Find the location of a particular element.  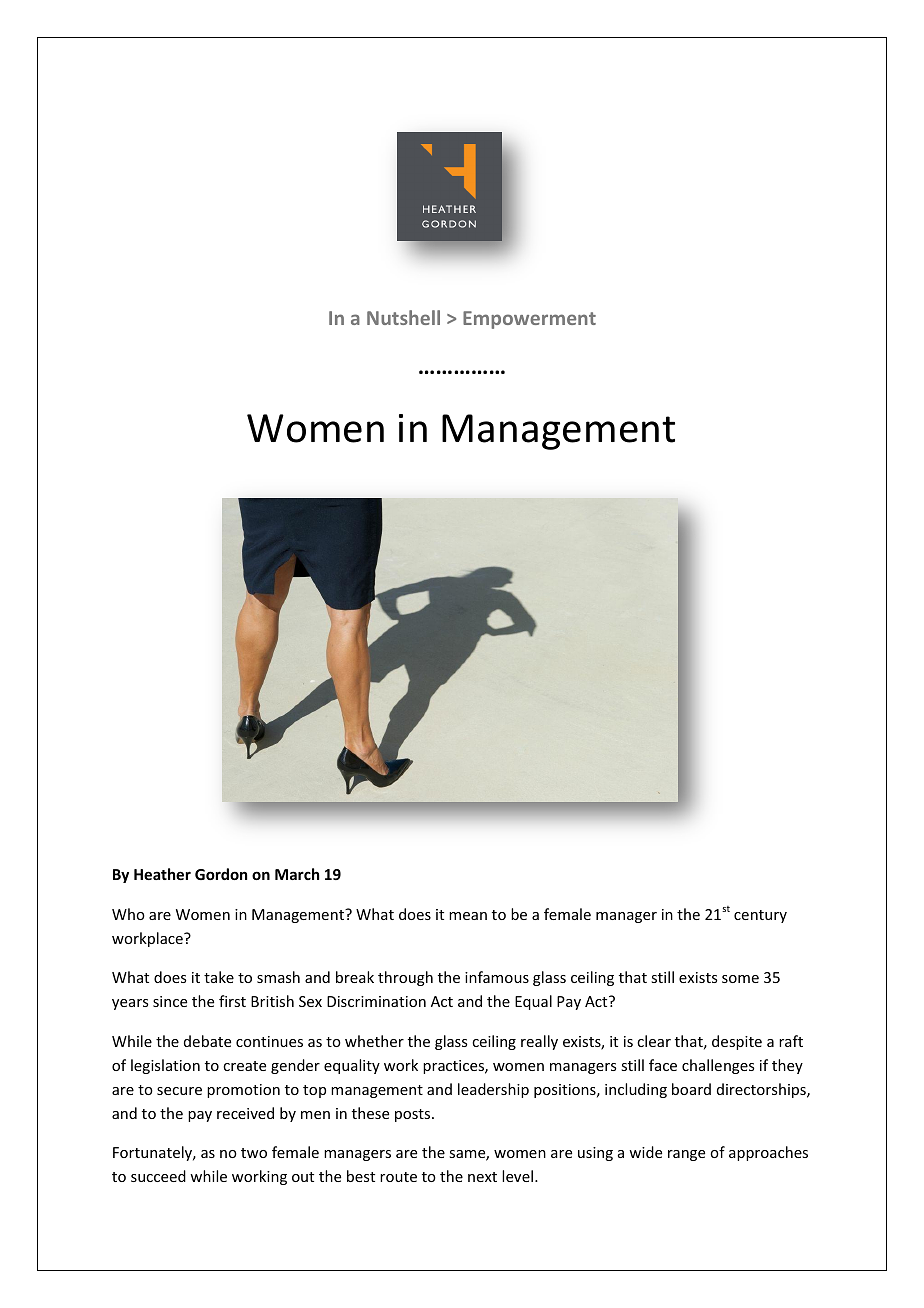

despite is located at coordinates (737, 1042).
